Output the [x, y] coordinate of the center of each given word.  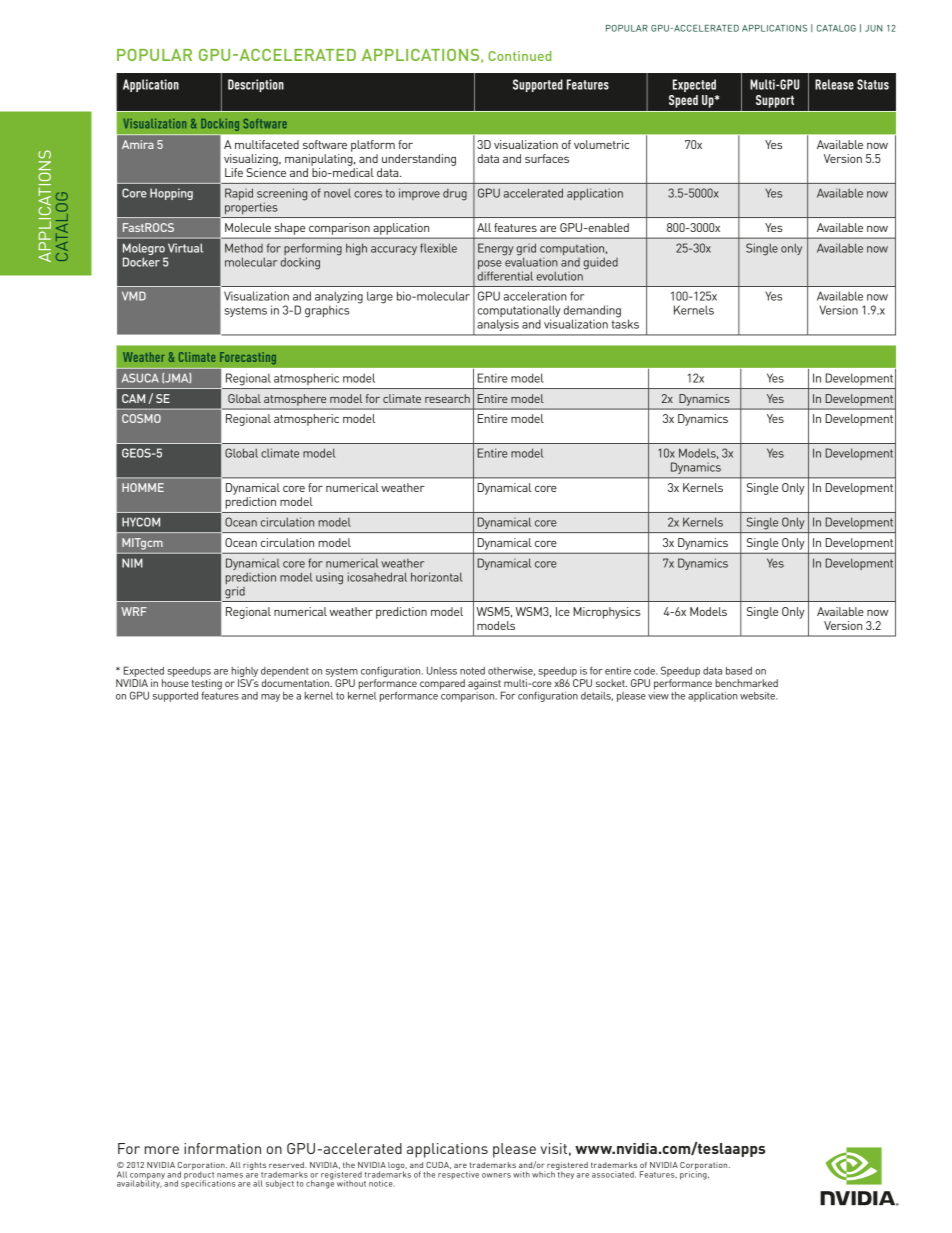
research [447, 398]
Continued [519, 56]
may [270, 698]
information [222, 1148]
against [485, 685]
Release [834, 84]
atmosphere [295, 400]
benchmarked [747, 683]
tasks [625, 323]
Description [256, 85]
